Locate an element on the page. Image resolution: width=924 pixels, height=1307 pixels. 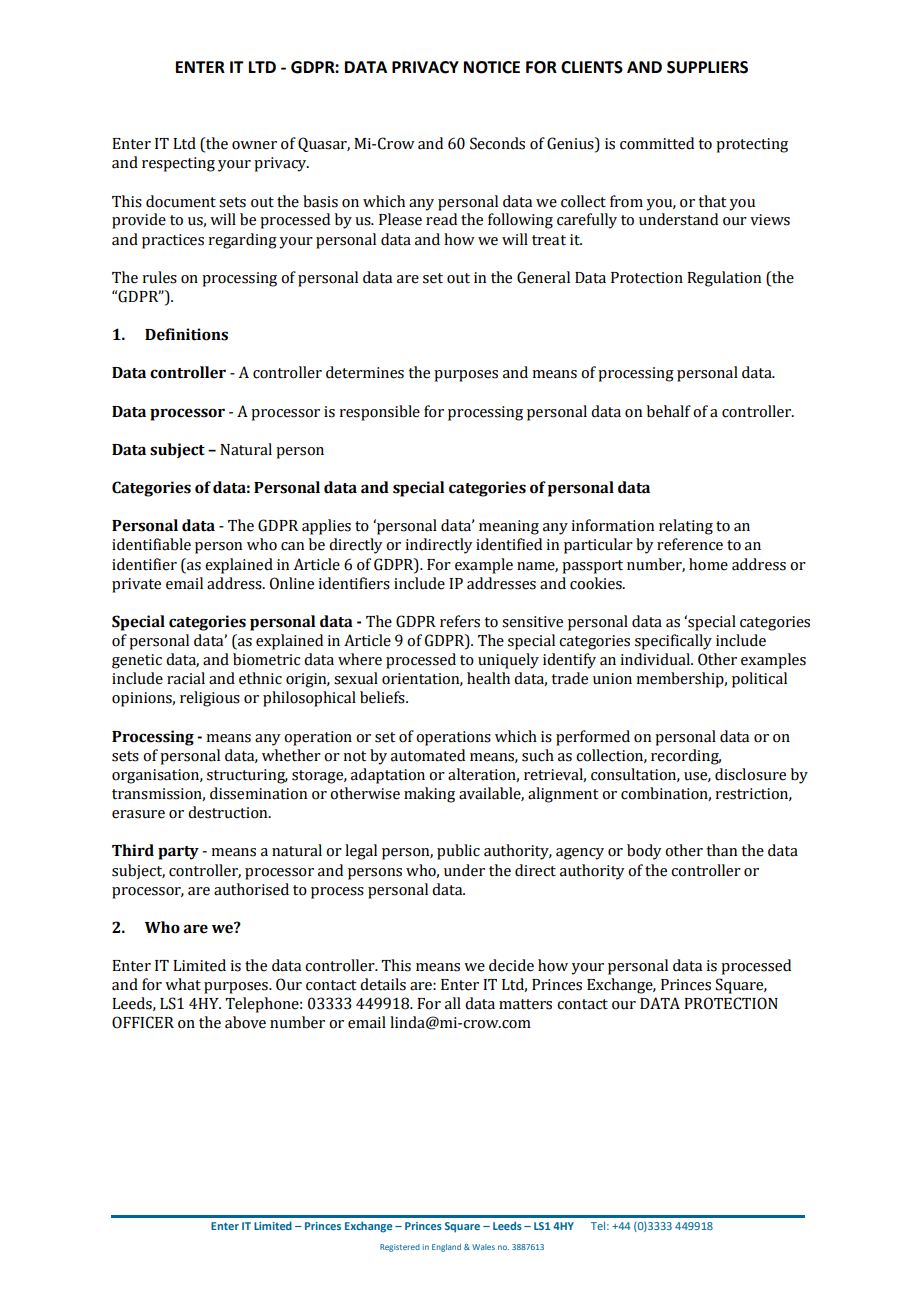
SUPPLIERS is located at coordinates (707, 67).
